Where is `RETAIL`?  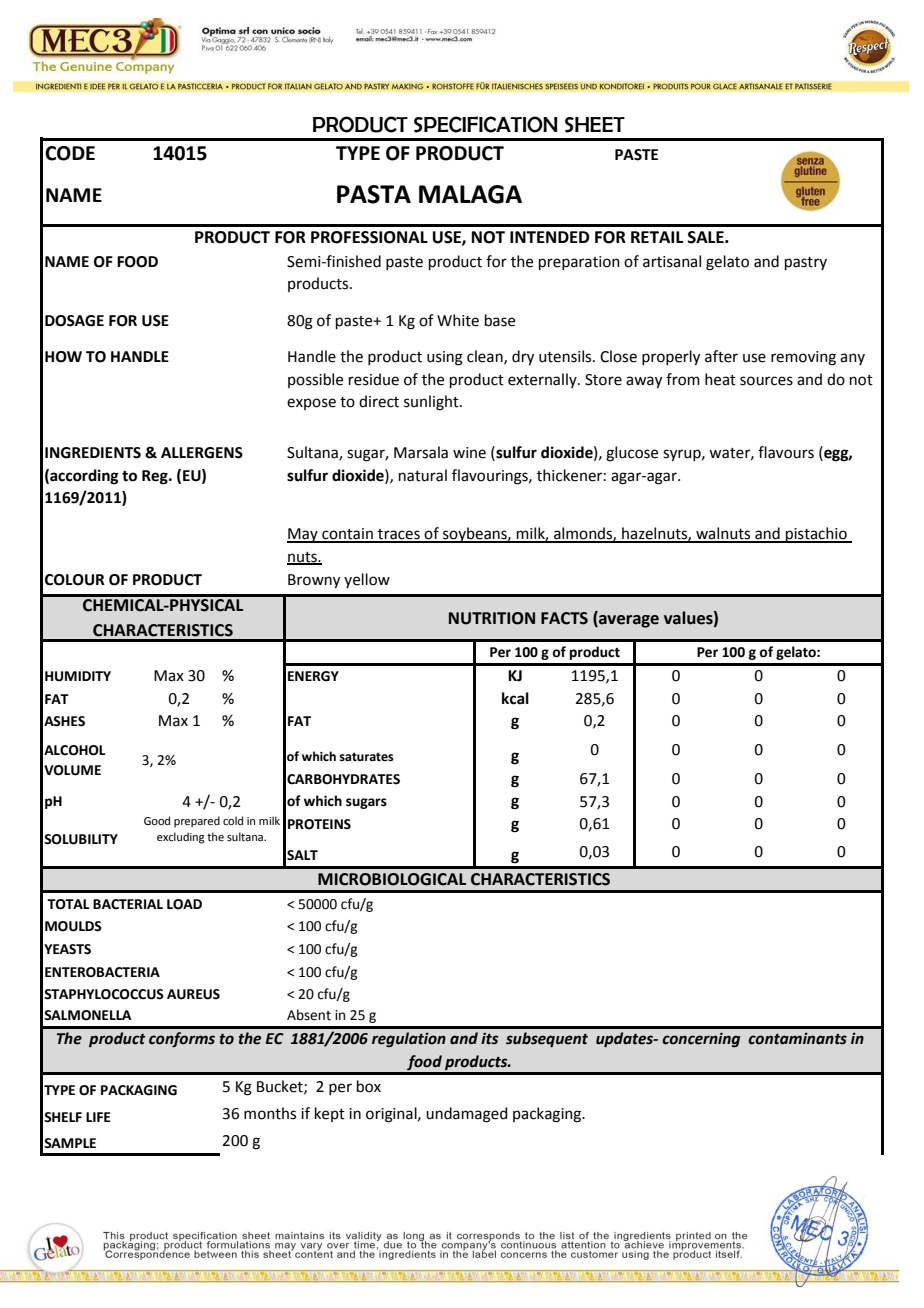 RETAIL is located at coordinates (657, 237).
